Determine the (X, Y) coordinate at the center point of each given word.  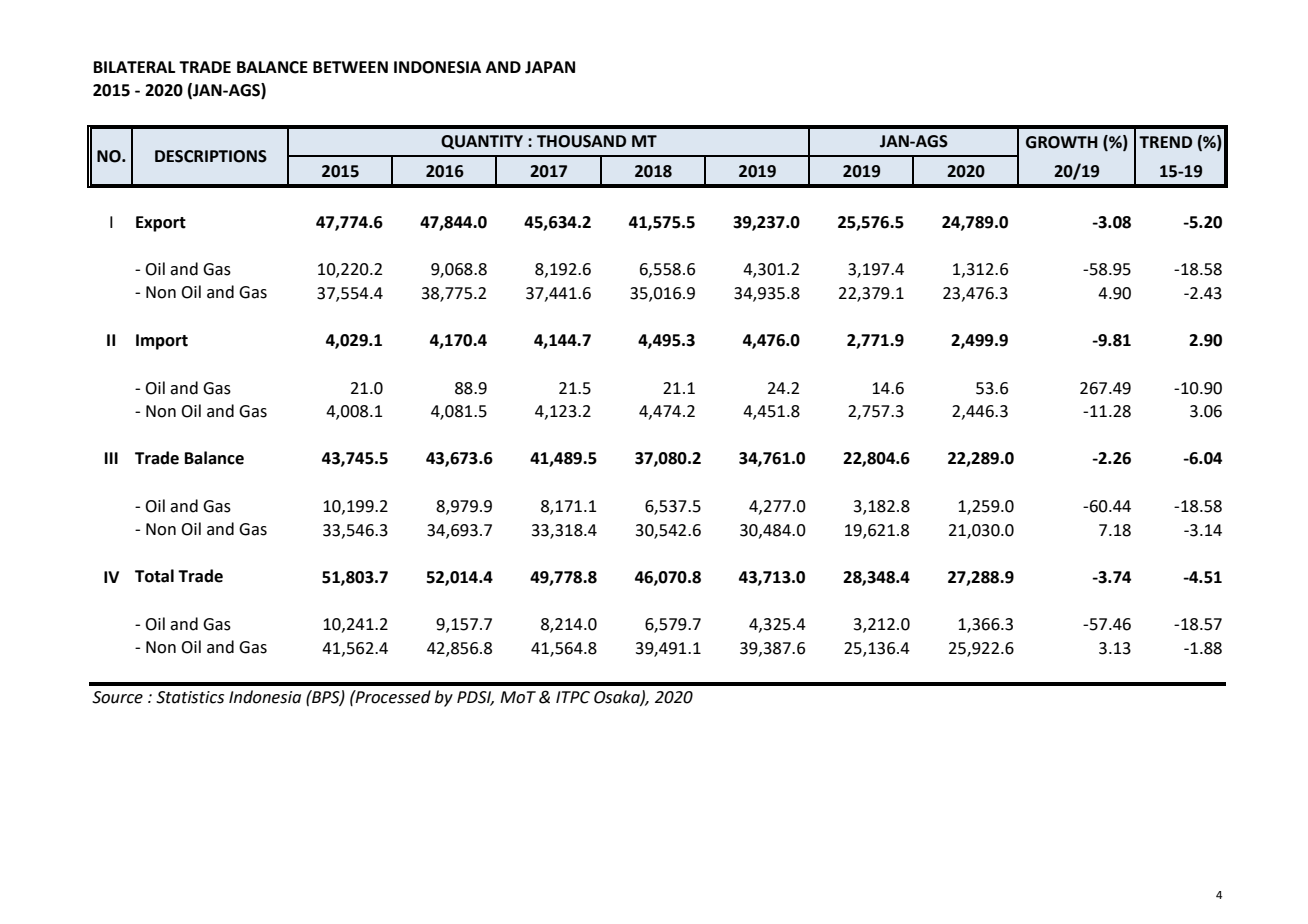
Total (154, 576)
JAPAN (550, 67)
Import (162, 342)
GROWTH (1062, 142)
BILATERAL (134, 67)
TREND (1165, 142)
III (111, 458)
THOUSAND (581, 141)
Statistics (190, 697)
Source (117, 697)
